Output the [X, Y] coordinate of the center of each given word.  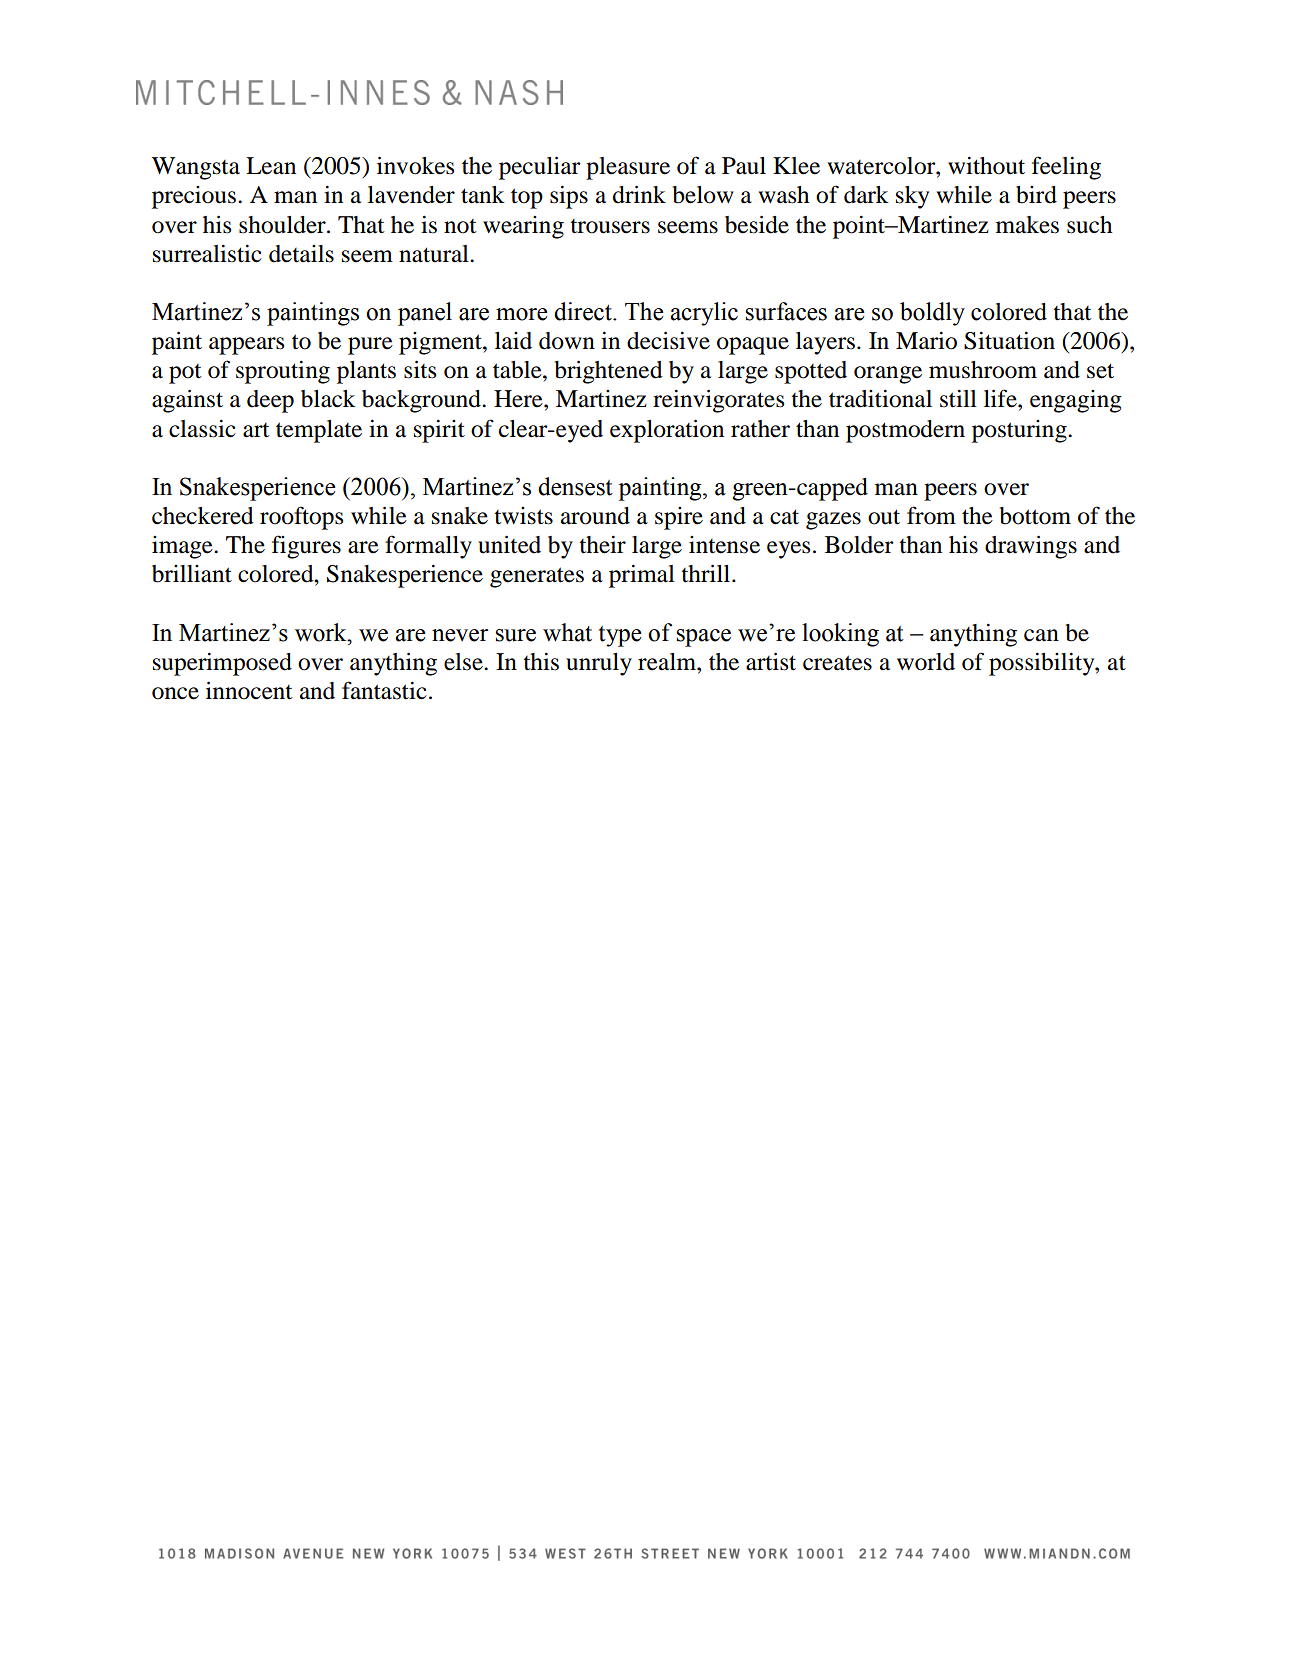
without [986, 166]
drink [639, 194]
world [926, 662]
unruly [599, 664]
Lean [271, 166]
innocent [249, 690]
